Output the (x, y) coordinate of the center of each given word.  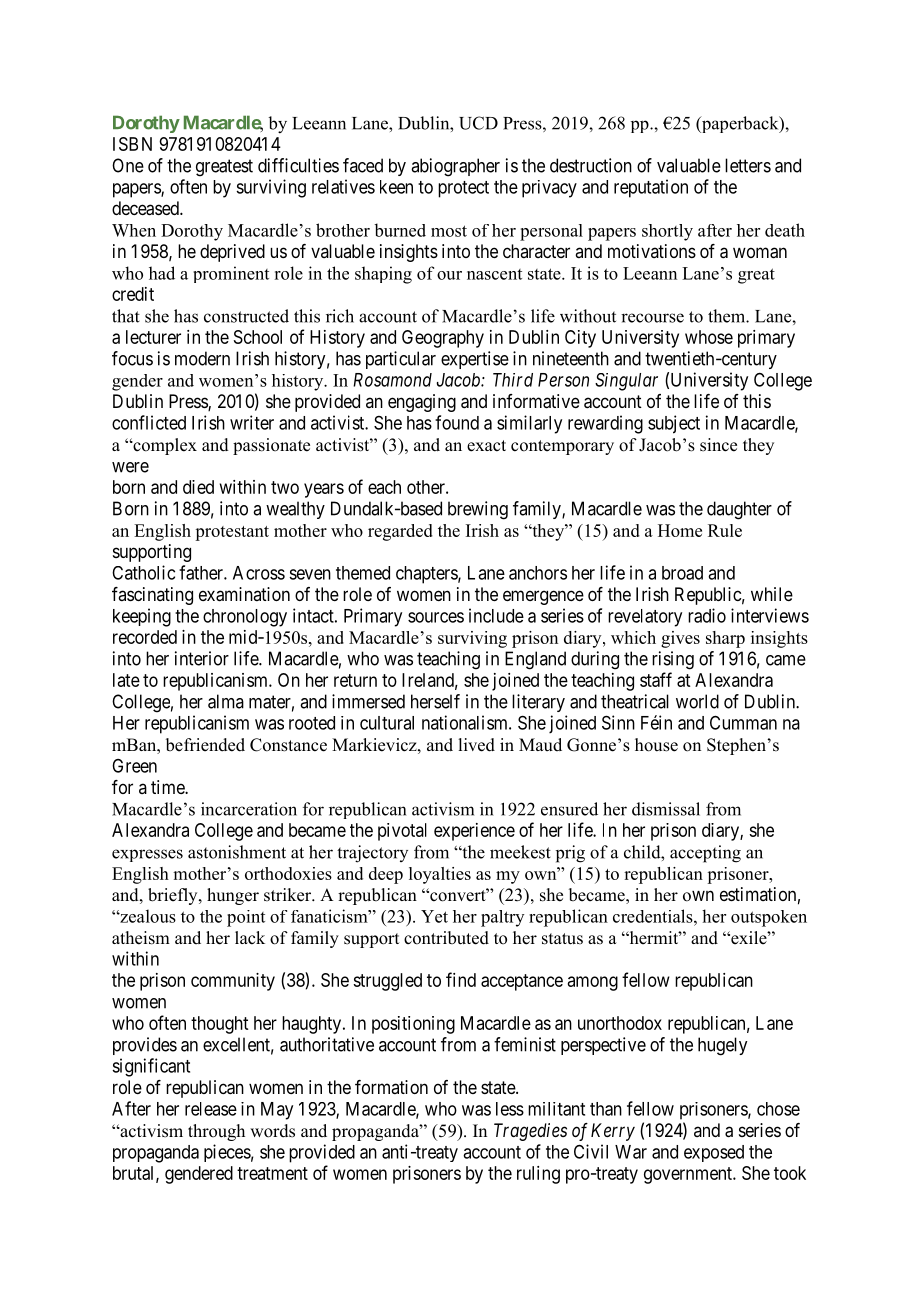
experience (474, 832)
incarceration (249, 809)
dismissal (666, 809)
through (216, 1132)
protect (463, 189)
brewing (478, 510)
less (510, 1109)
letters (748, 165)
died (198, 487)
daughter (739, 510)
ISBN (132, 144)
